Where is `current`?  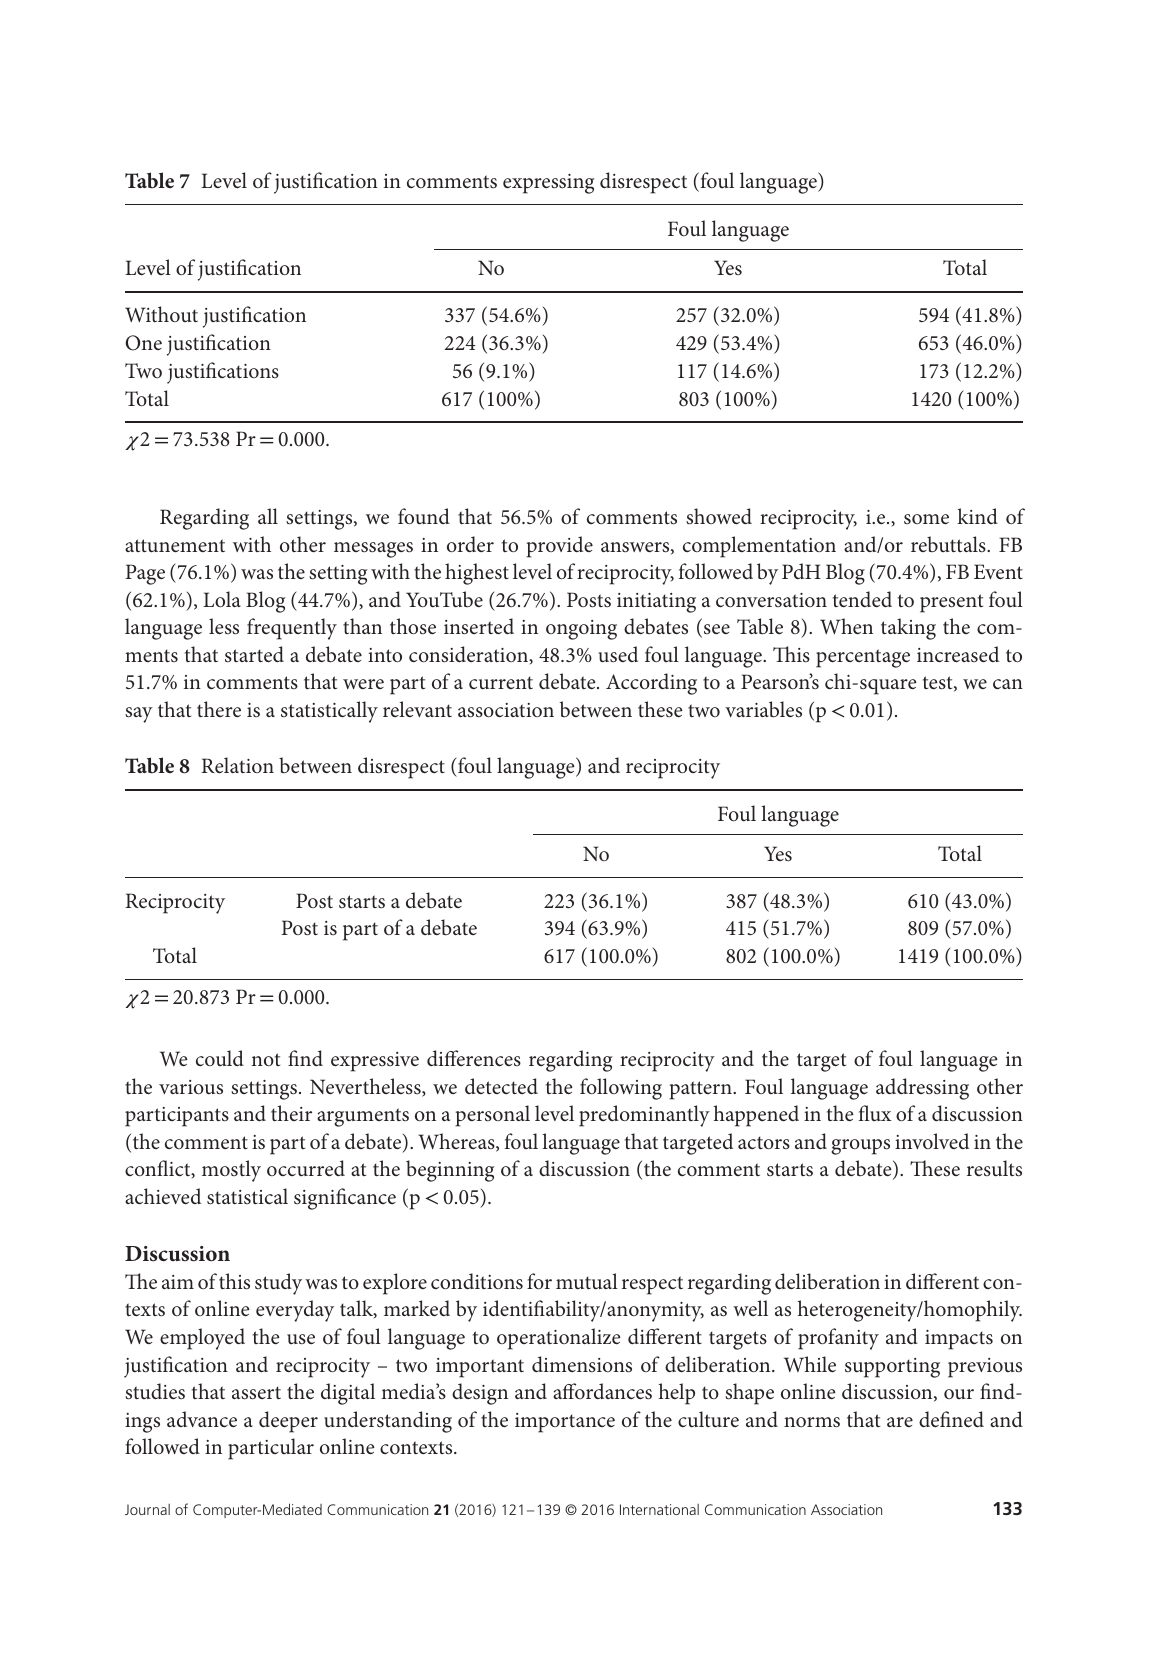 current is located at coordinates (501, 683).
